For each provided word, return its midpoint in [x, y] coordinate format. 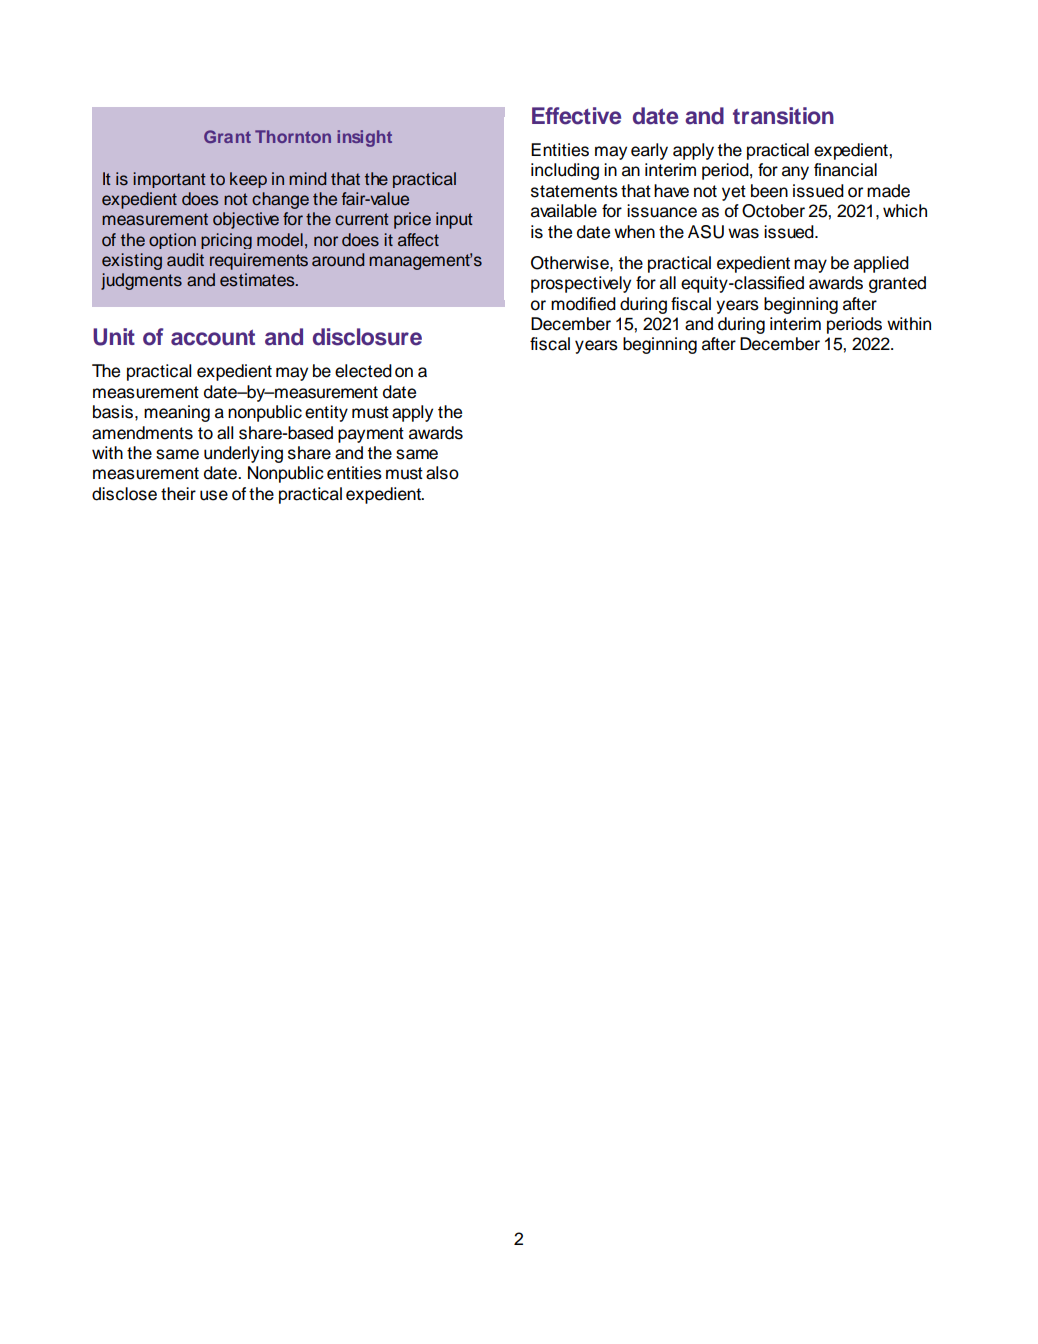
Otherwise [571, 263]
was [743, 233]
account [213, 338]
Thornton [293, 136]
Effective [576, 116]
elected [363, 371]
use [214, 495]
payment [371, 435]
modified [583, 304]
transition [783, 116]
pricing [226, 241]
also [442, 473]
